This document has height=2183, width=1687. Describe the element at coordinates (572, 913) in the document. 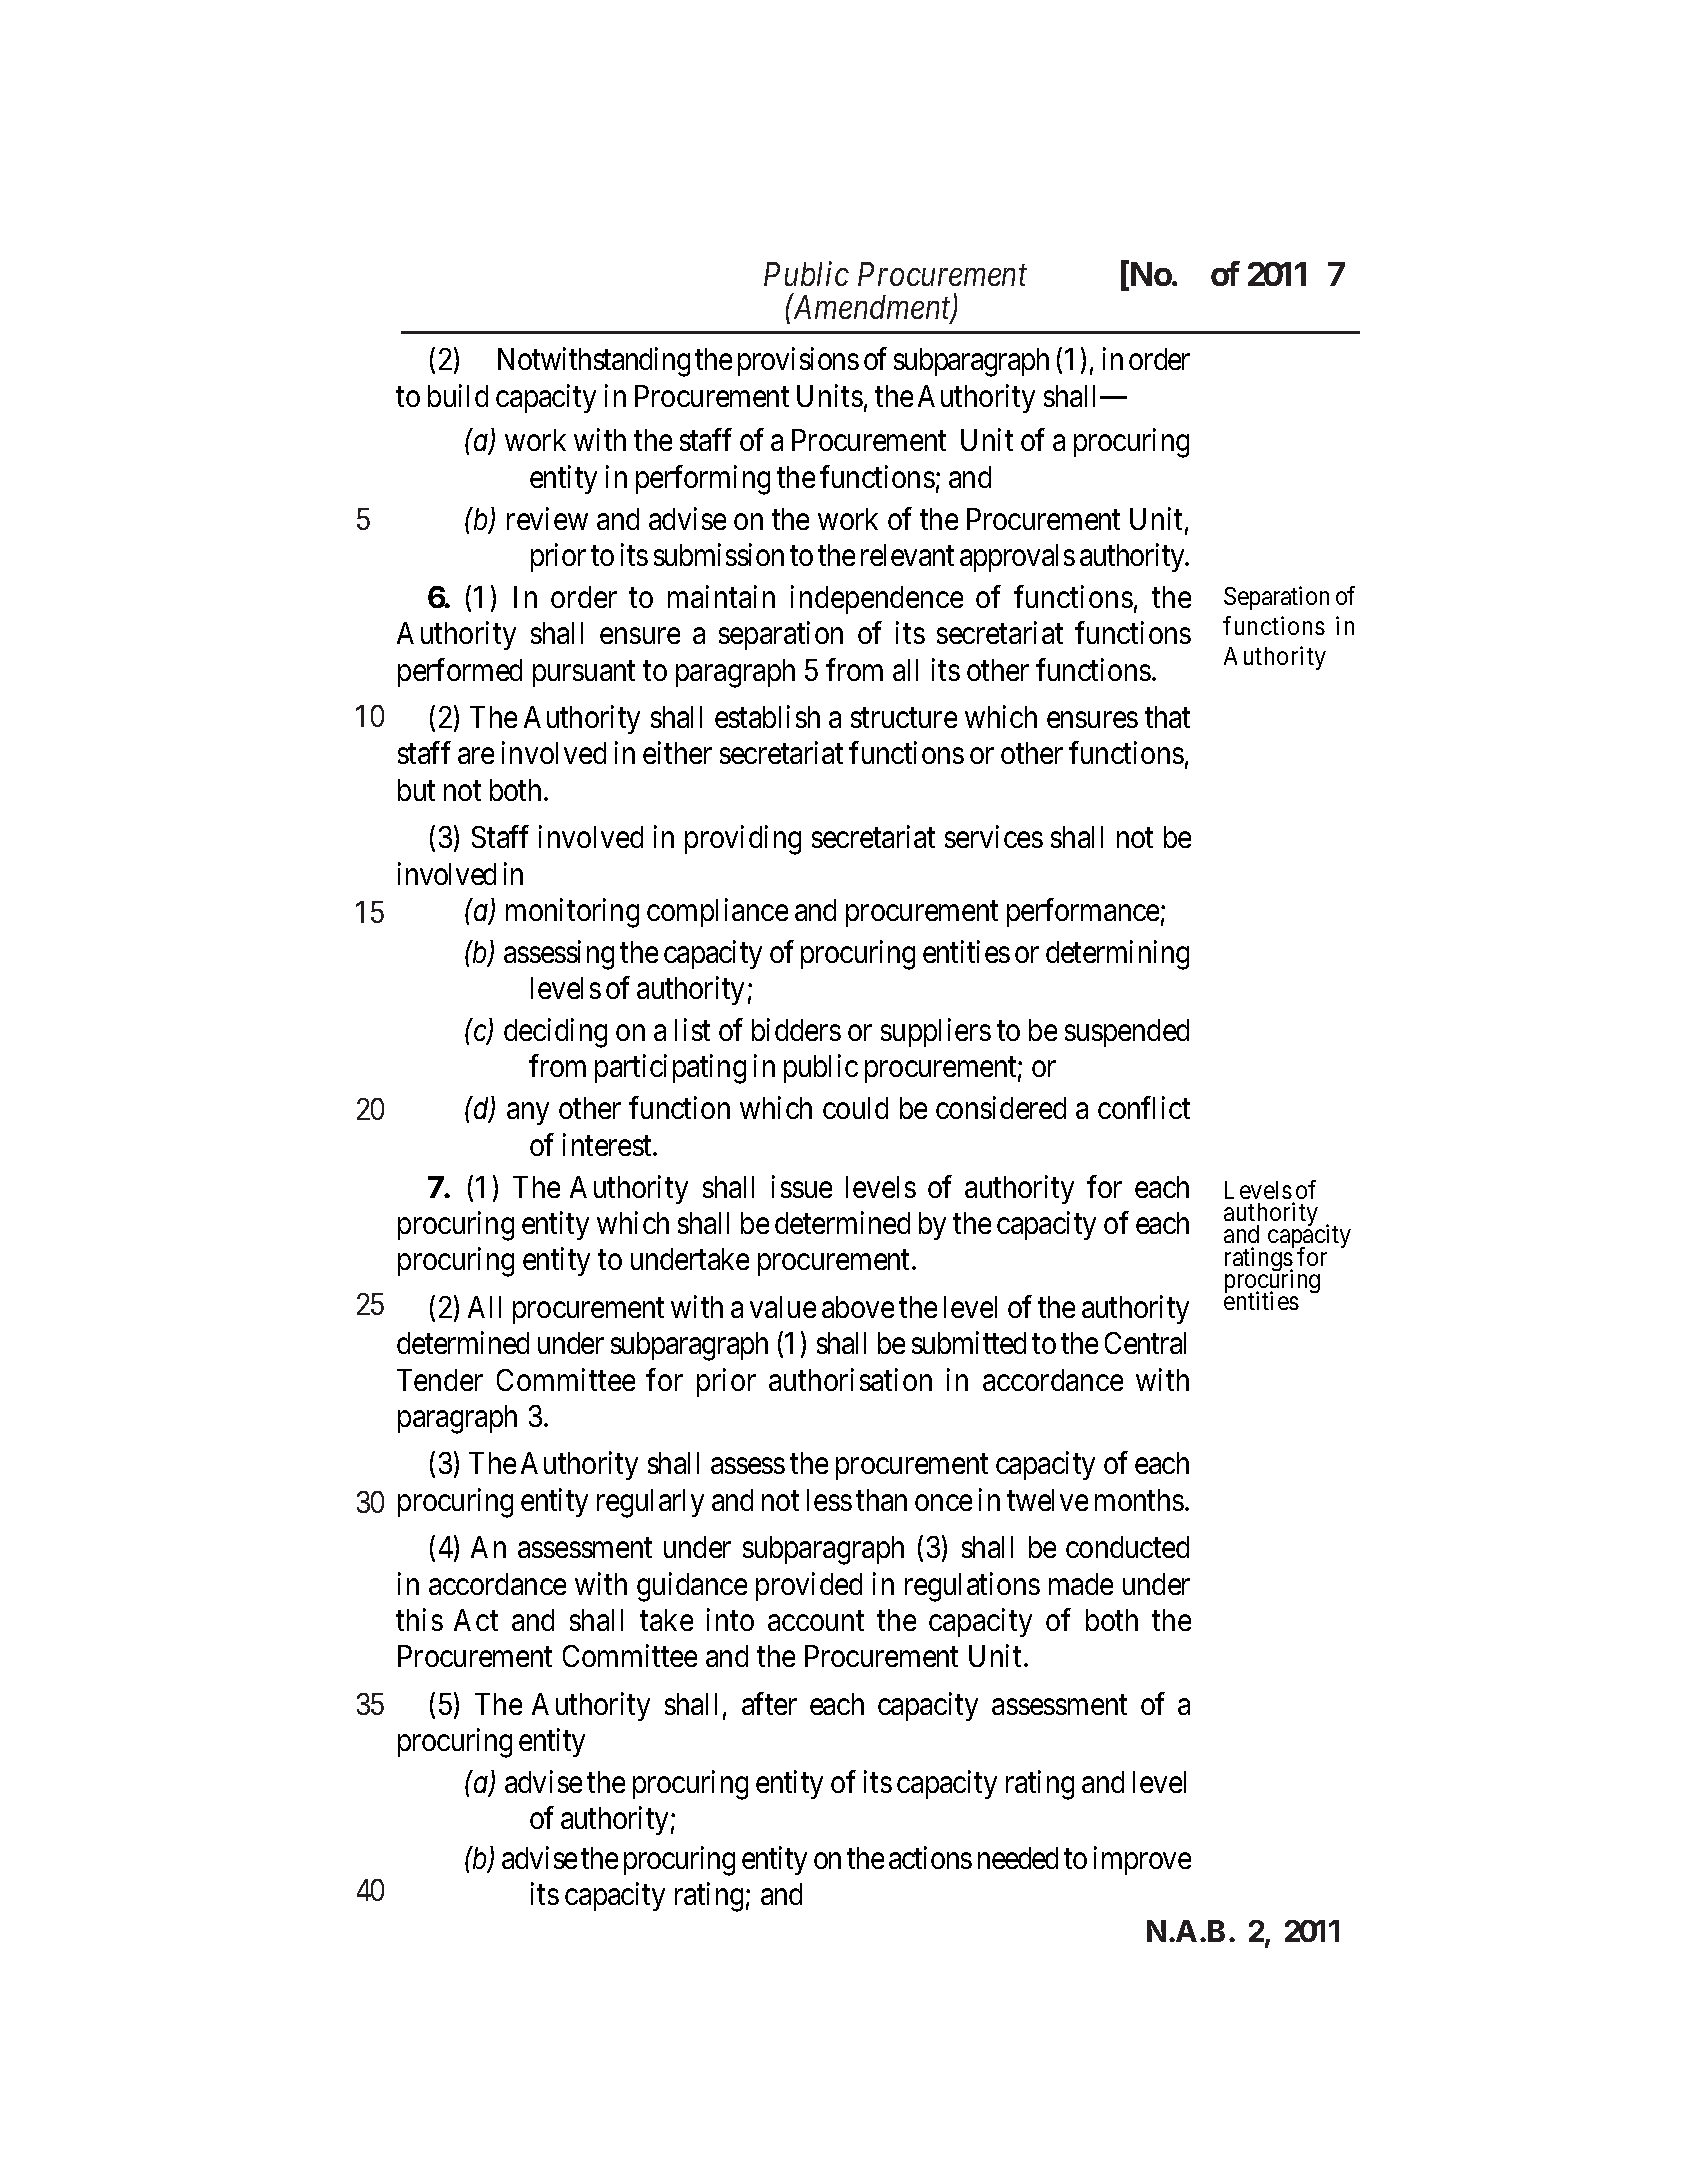

I see `monitoring` at that location.
